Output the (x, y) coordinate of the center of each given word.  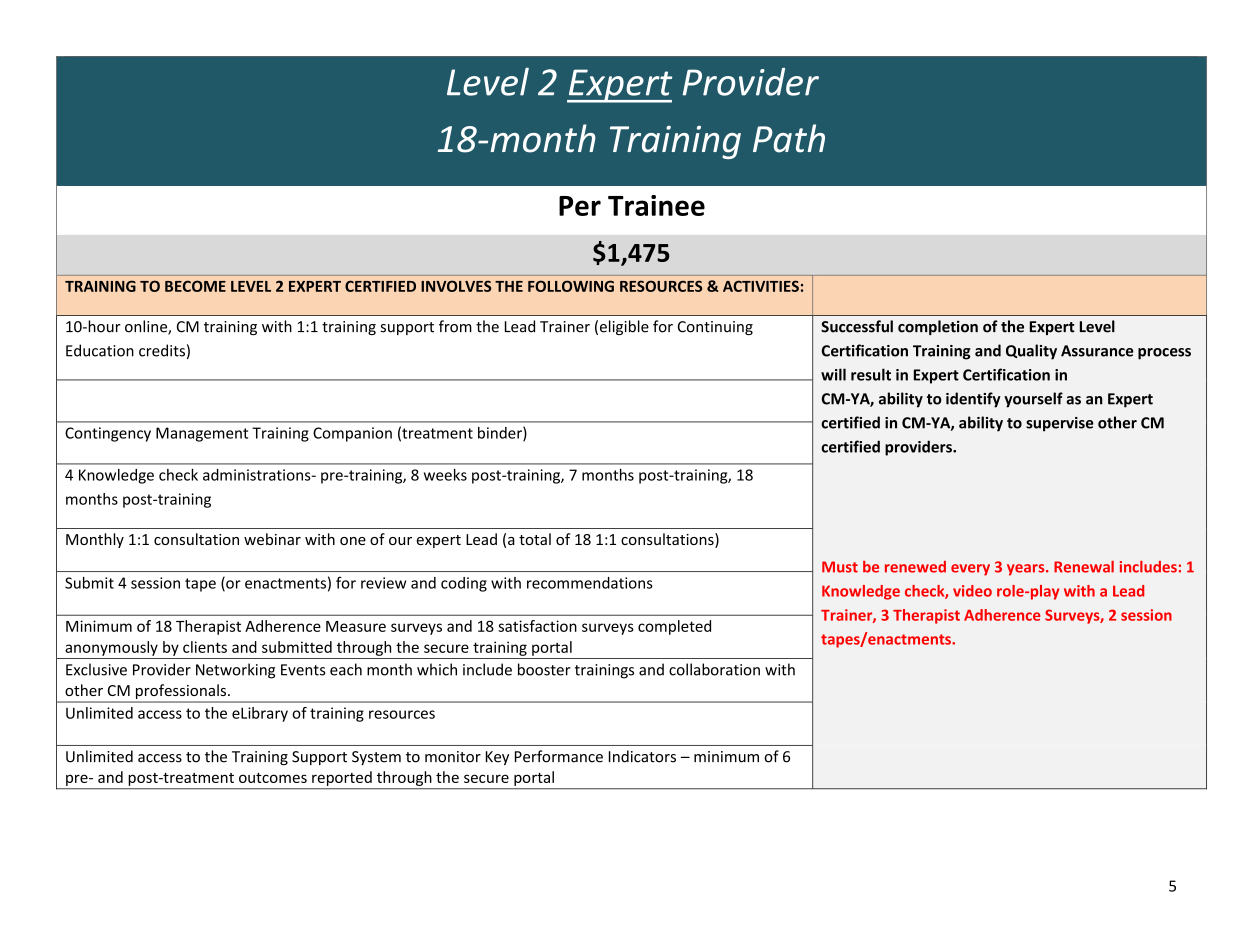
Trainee (656, 205)
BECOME (195, 286)
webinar (272, 539)
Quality (1031, 352)
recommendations (590, 583)
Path (789, 138)
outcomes (273, 778)
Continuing (715, 328)
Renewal (1084, 567)
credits (162, 350)
